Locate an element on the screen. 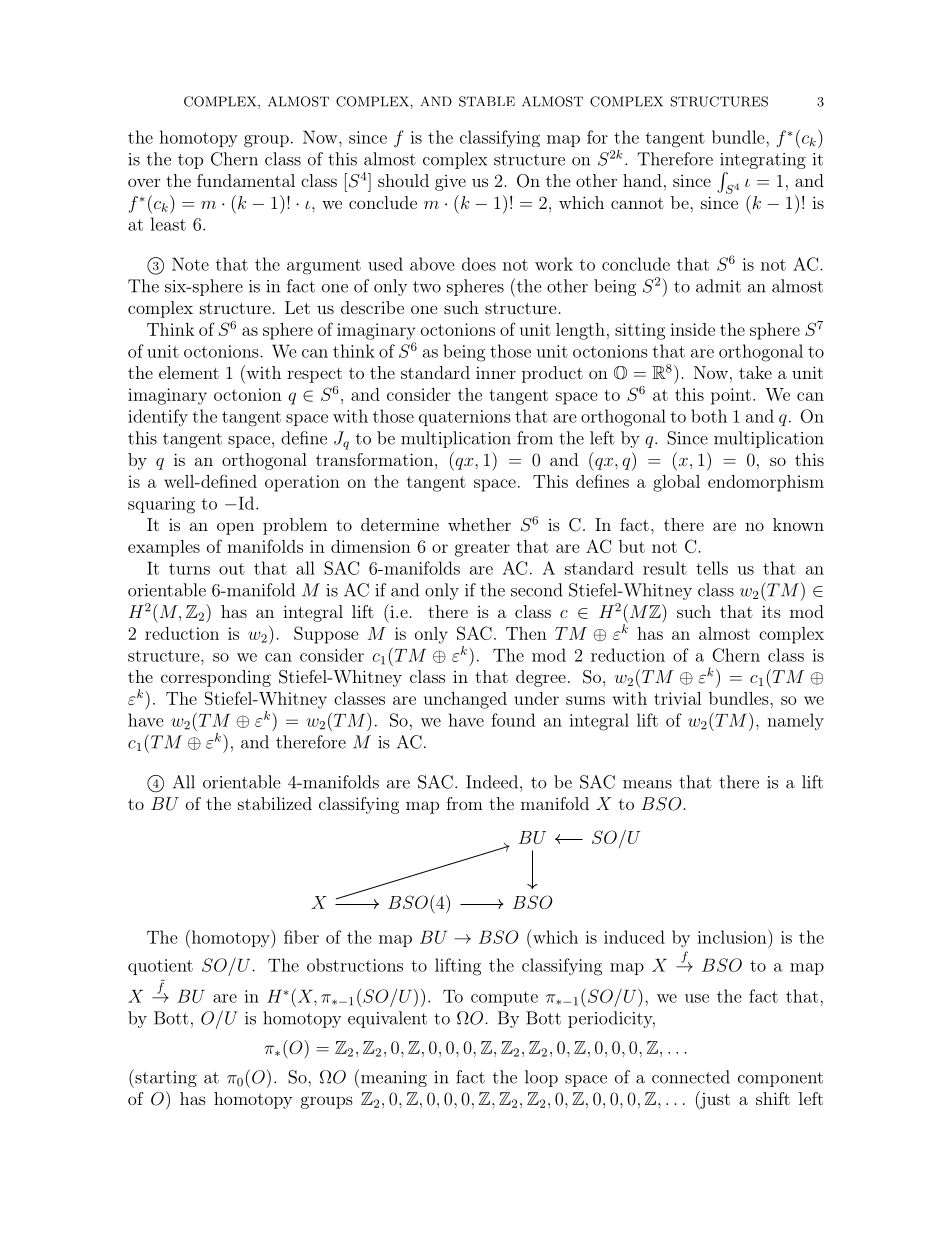 The width and height of the screenshot is (952, 1233). quaternions is located at coordinates (465, 418).
